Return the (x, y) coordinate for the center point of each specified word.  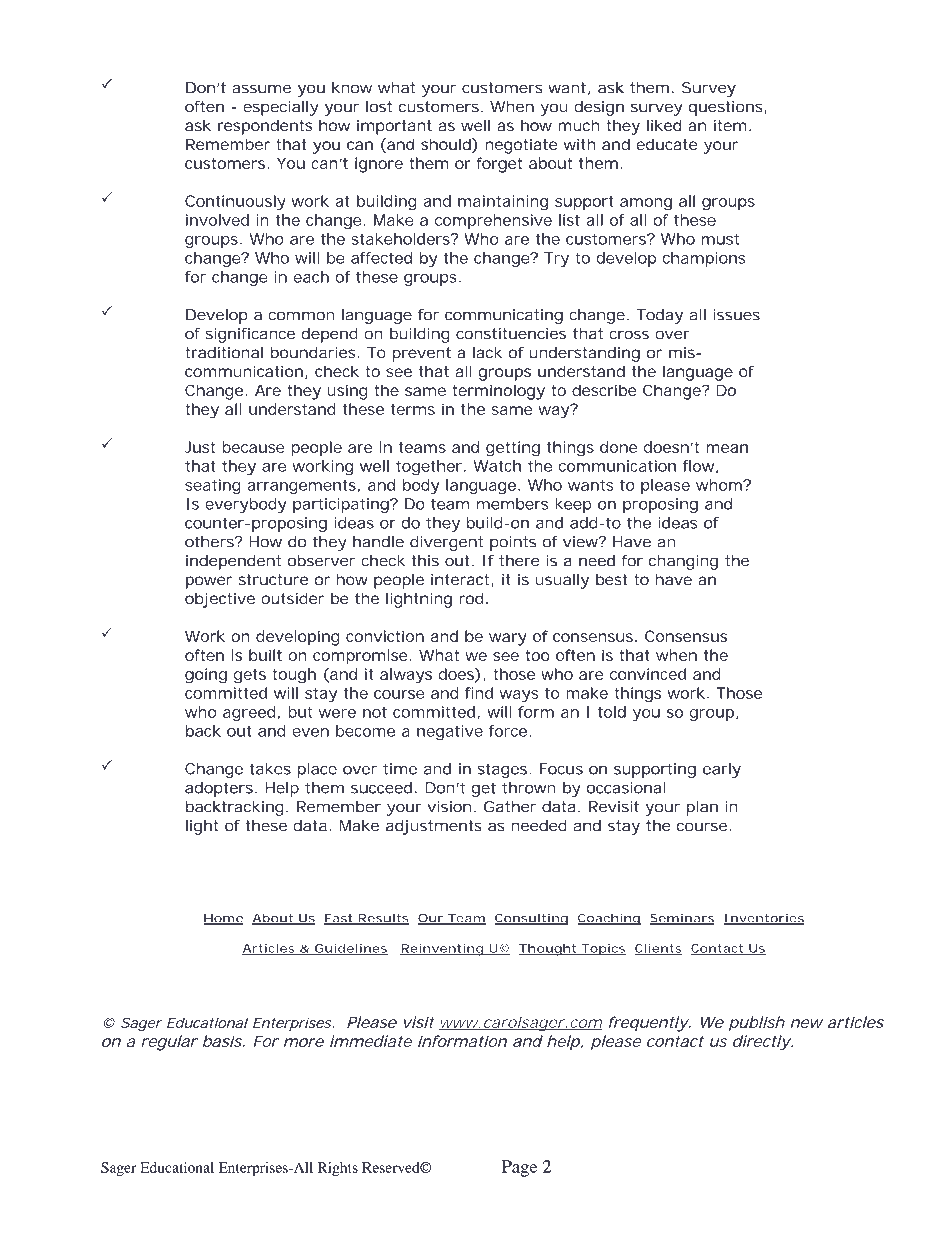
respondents (265, 127)
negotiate (521, 146)
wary (508, 639)
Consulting (531, 919)
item (730, 125)
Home (223, 919)
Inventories (763, 919)
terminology (498, 392)
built (265, 655)
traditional (224, 352)
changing (683, 562)
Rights (338, 1169)
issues (736, 315)
